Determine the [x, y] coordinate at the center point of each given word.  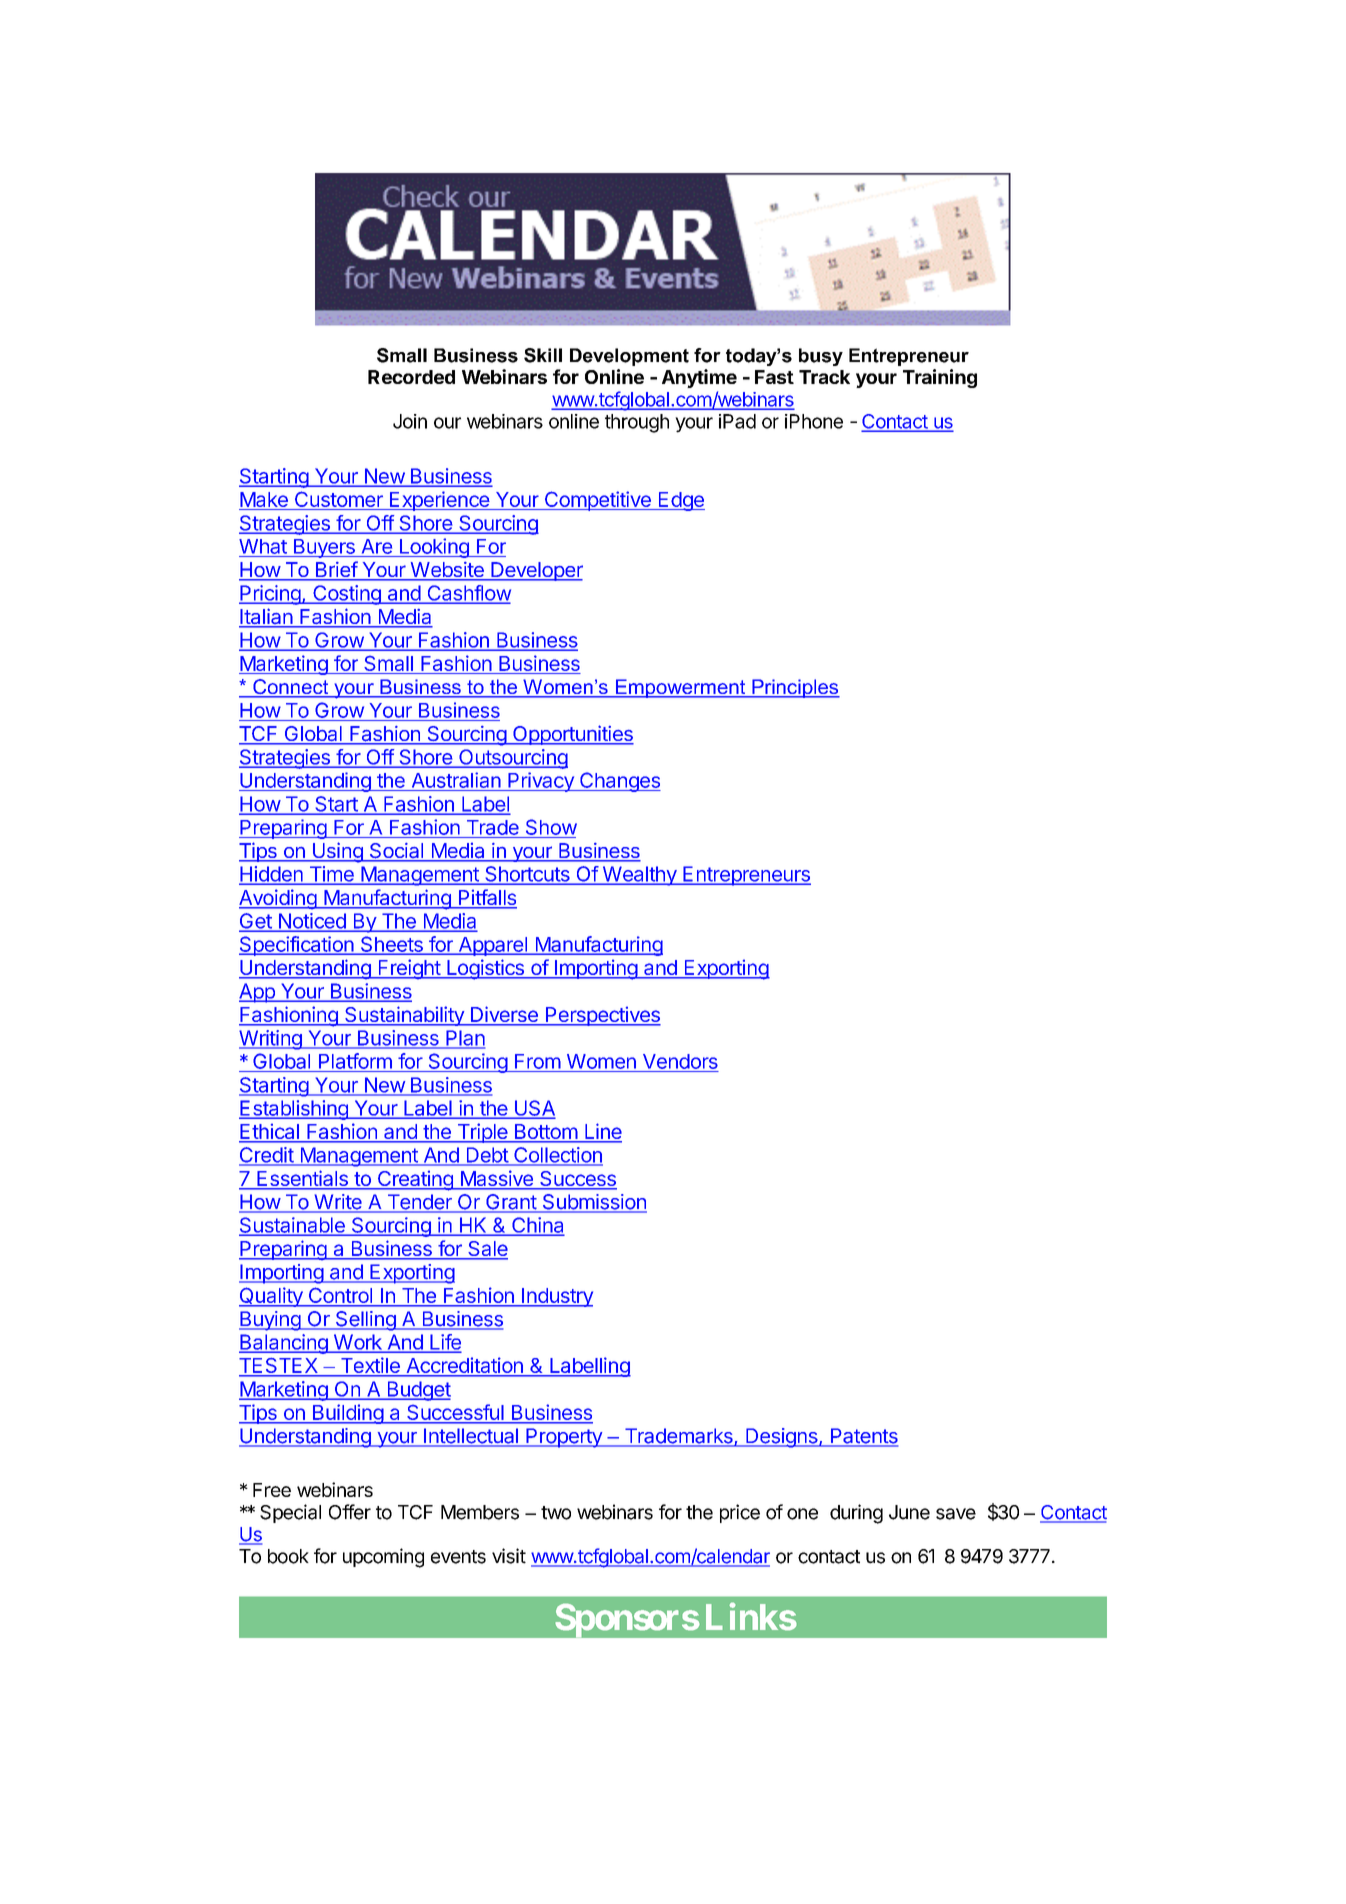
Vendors [680, 1061]
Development [629, 357]
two [556, 1513]
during [856, 1514]
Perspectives [602, 1016]
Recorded [411, 377]
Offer [350, 1512]
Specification [297, 946]
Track [824, 377]
